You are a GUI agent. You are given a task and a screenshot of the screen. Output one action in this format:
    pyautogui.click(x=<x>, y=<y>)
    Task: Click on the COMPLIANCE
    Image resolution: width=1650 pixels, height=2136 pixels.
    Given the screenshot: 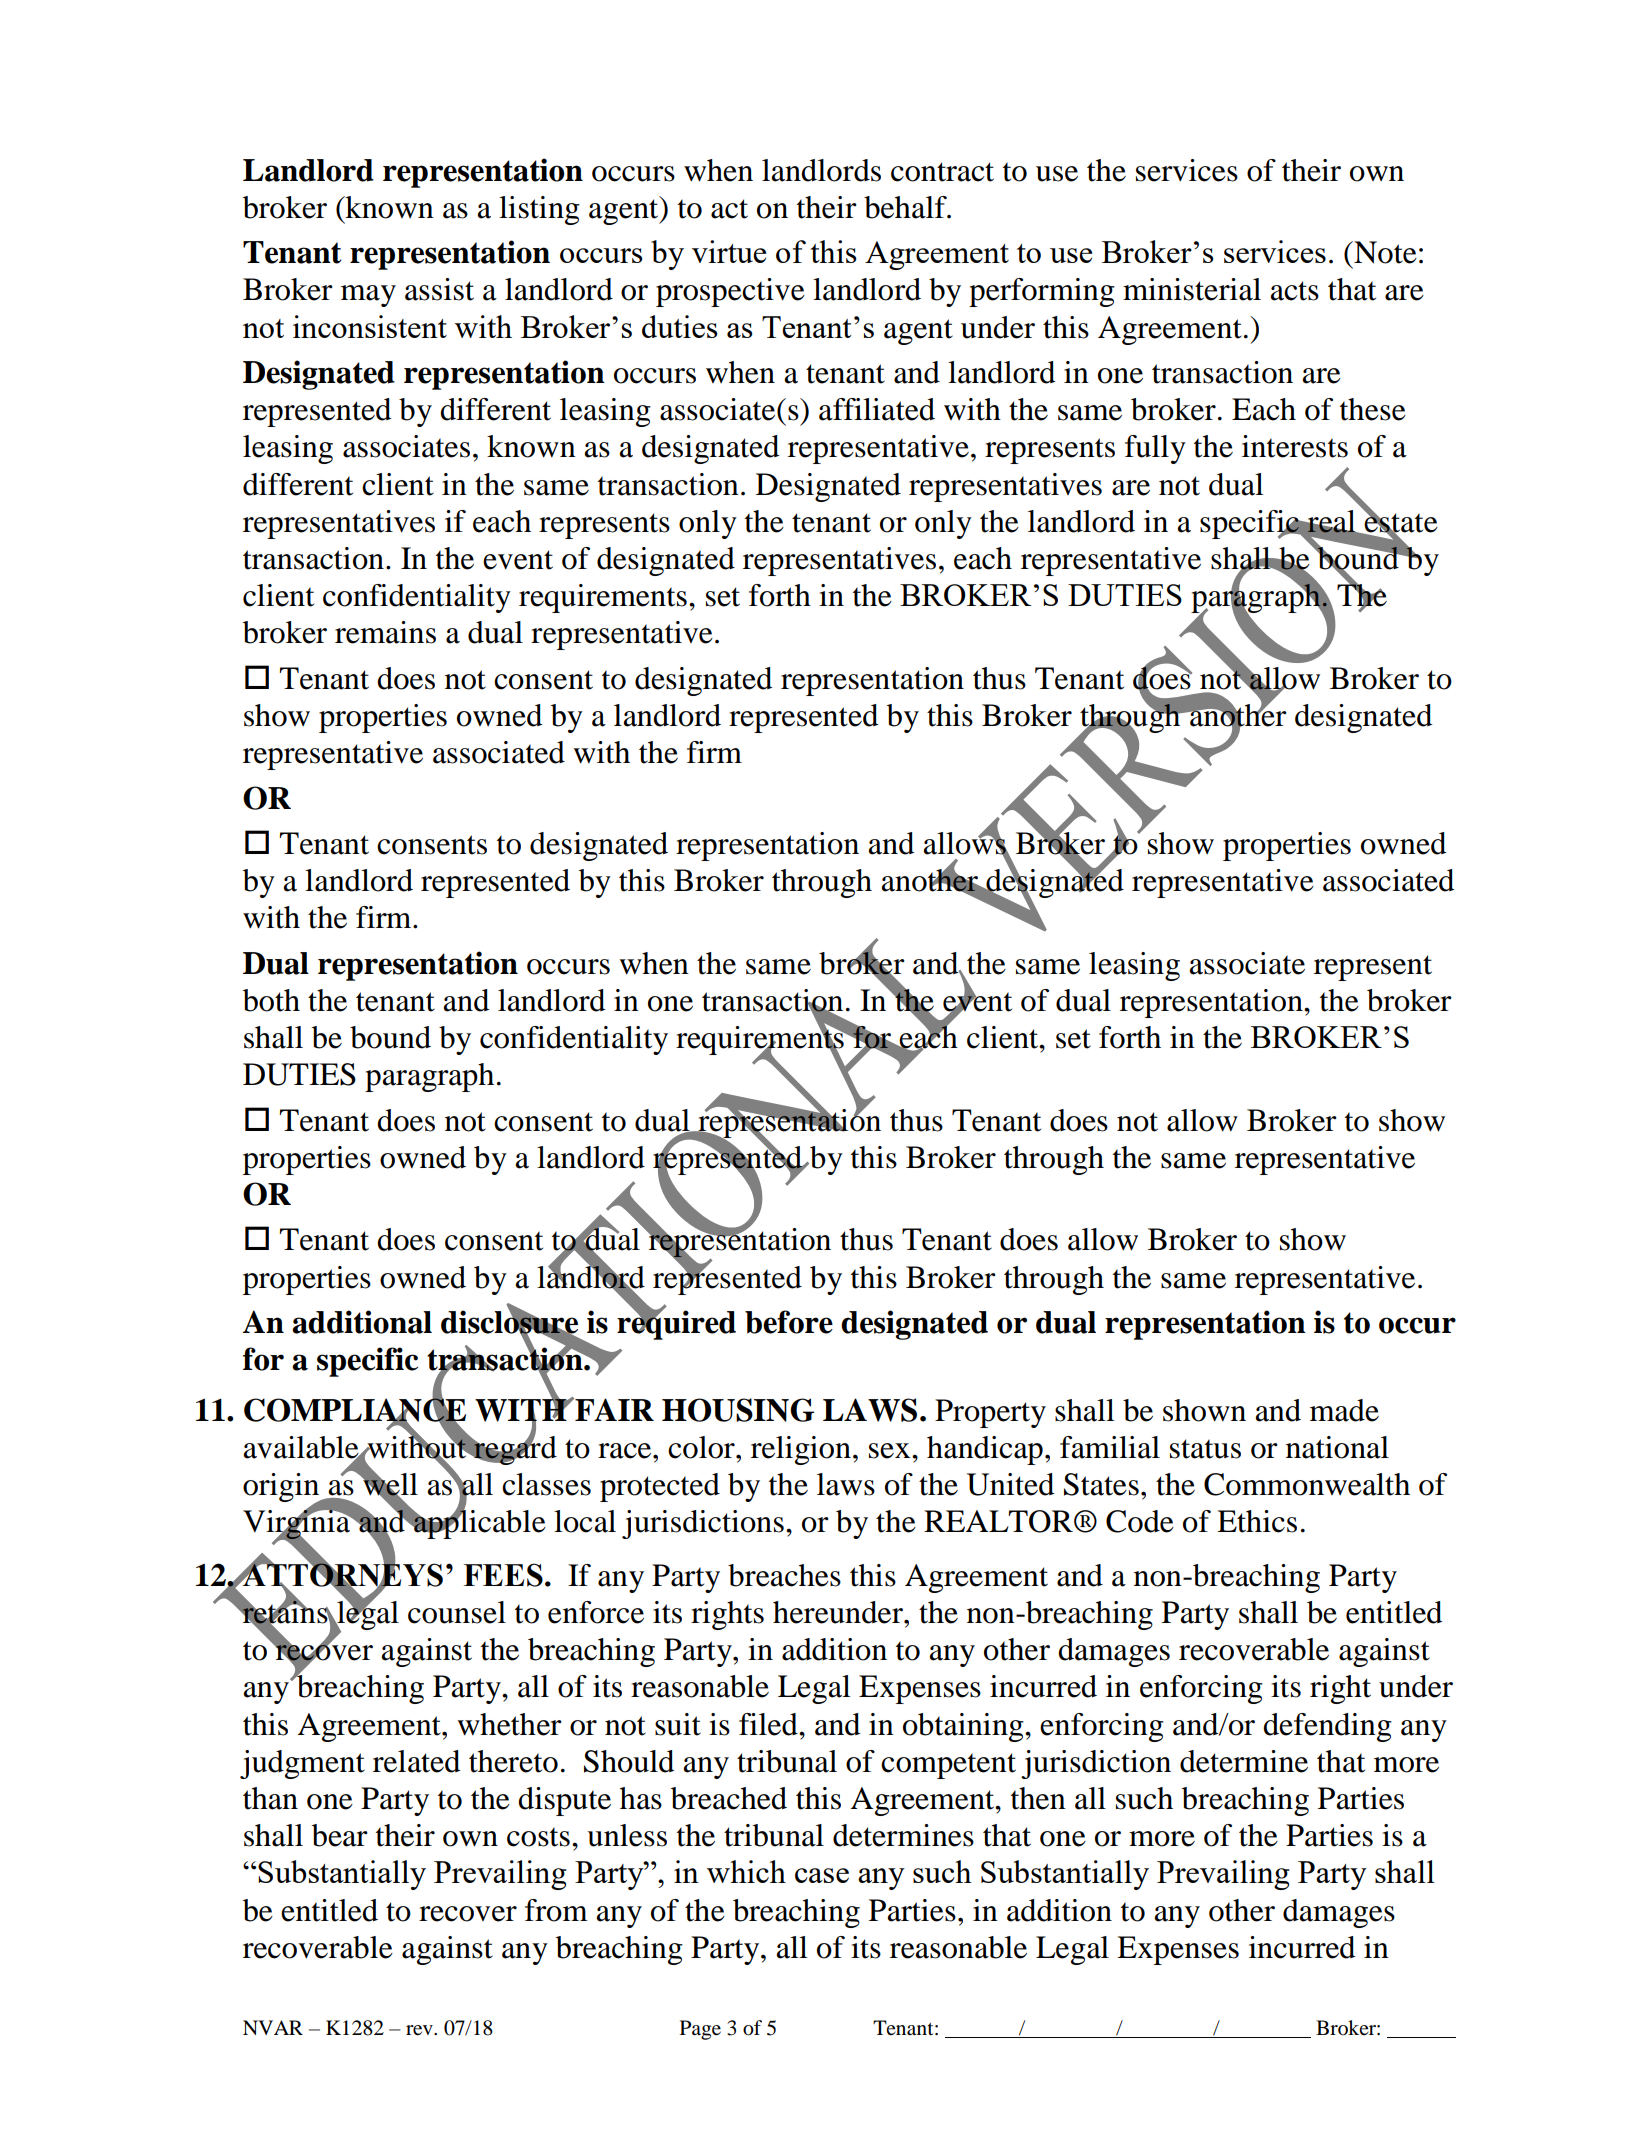 What is the action you would take?
    pyautogui.click(x=355, y=1410)
